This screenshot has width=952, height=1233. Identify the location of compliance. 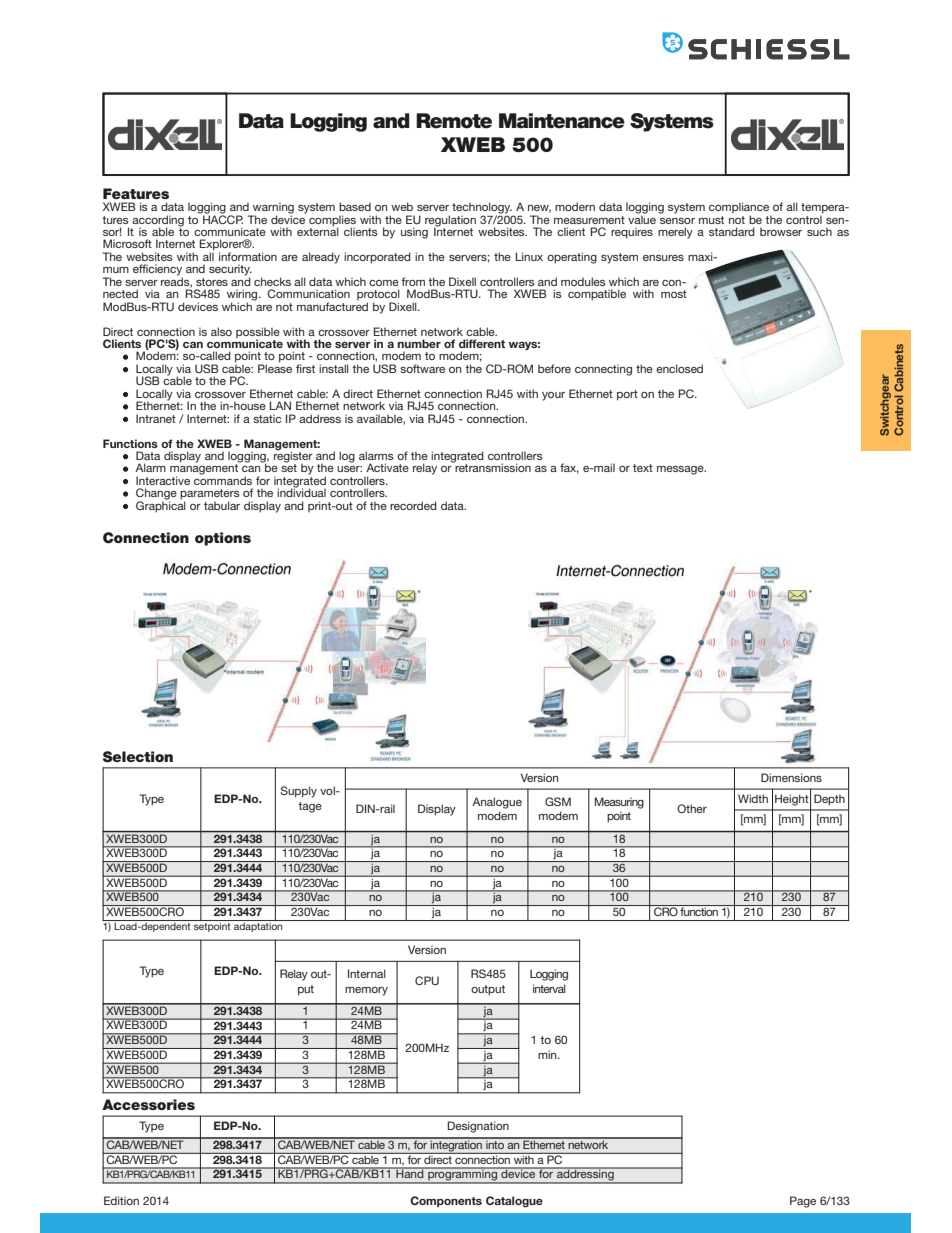
(740, 209).
